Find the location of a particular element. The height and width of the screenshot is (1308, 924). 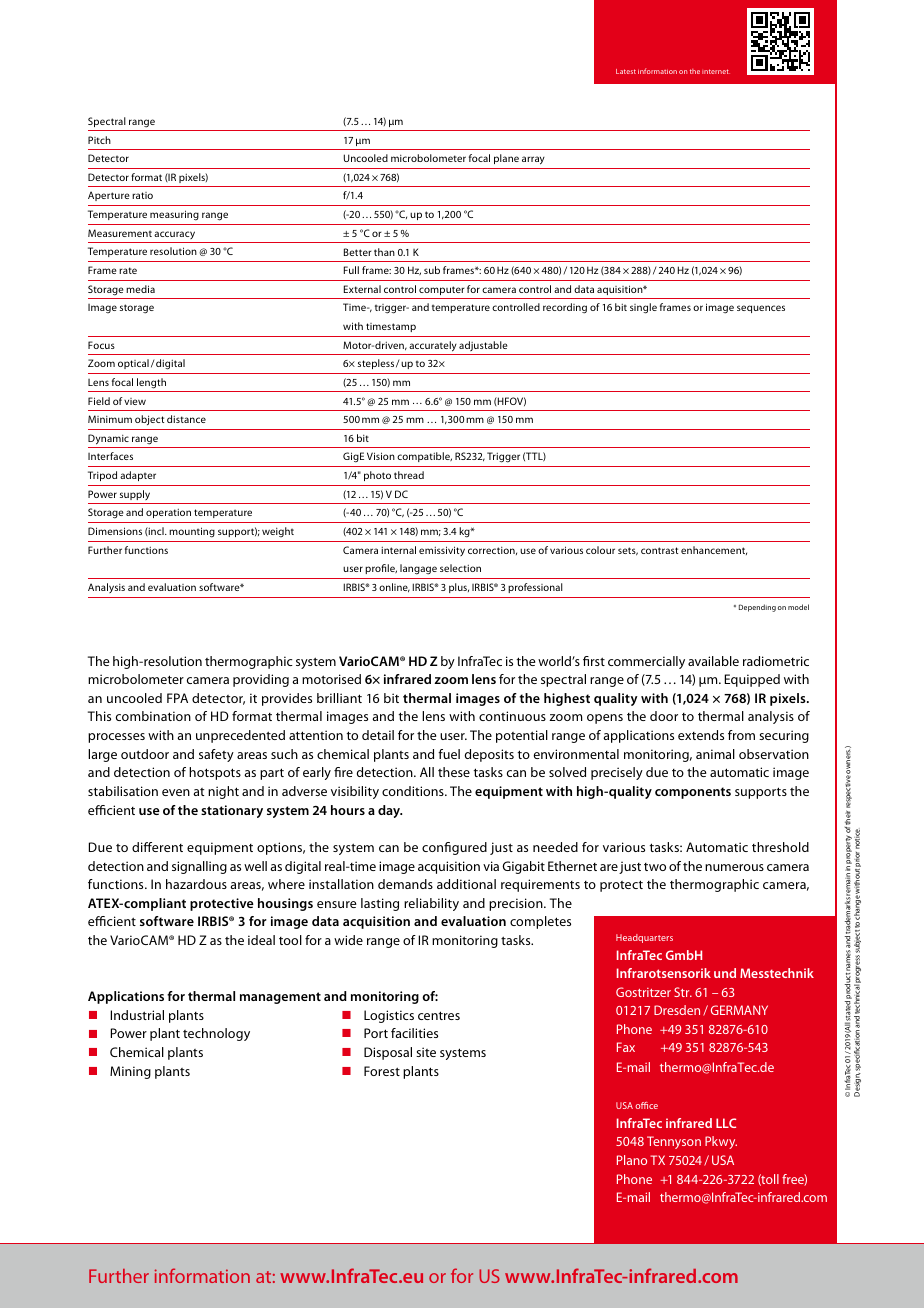

LLC is located at coordinates (726, 1123).
